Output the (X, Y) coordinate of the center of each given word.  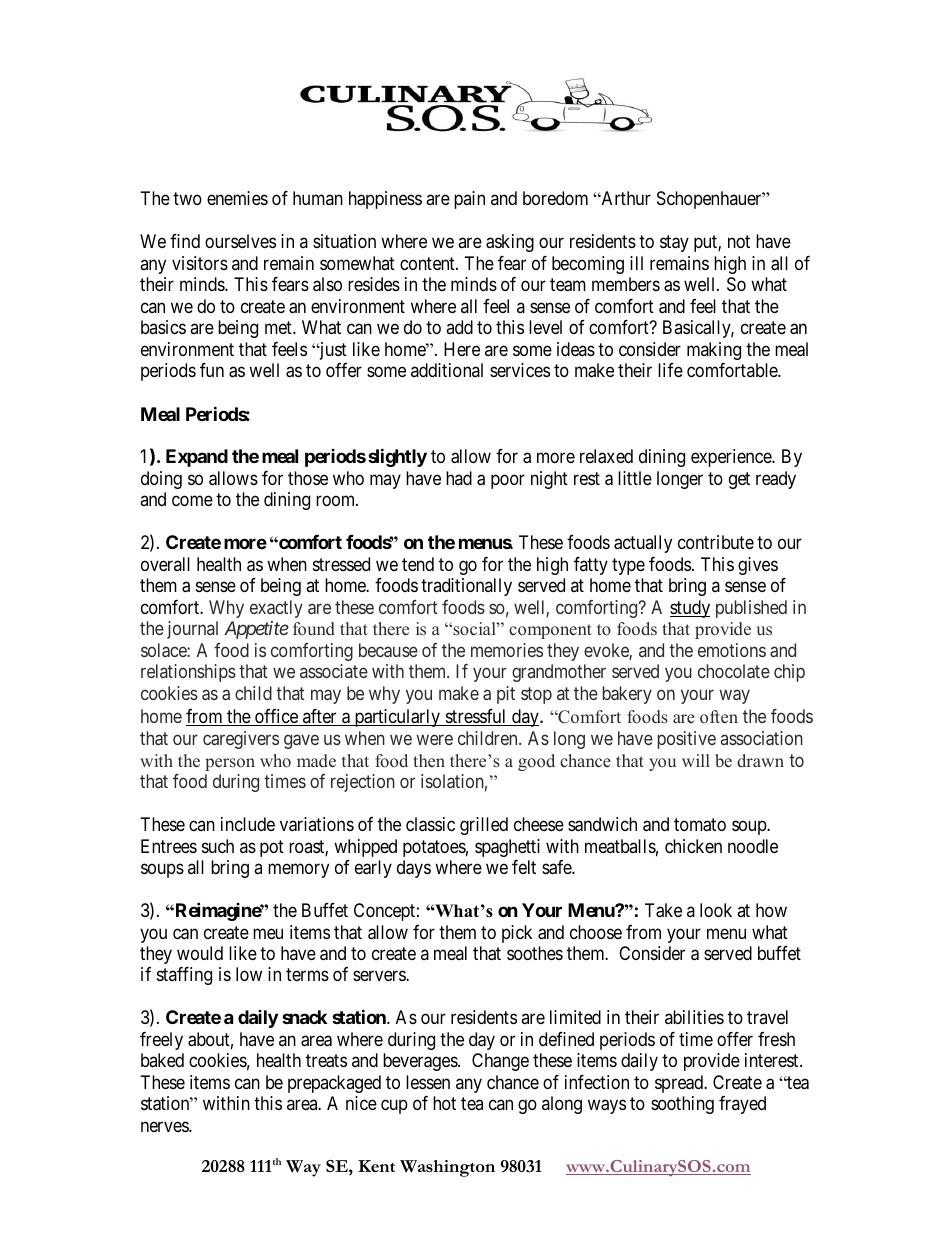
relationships (188, 673)
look (716, 910)
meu (268, 933)
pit (506, 695)
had (459, 478)
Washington (447, 1168)
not (739, 242)
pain (469, 200)
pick (517, 934)
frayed (742, 1105)
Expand (197, 458)
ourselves (240, 241)
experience (732, 458)
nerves (165, 1126)
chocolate (734, 671)
